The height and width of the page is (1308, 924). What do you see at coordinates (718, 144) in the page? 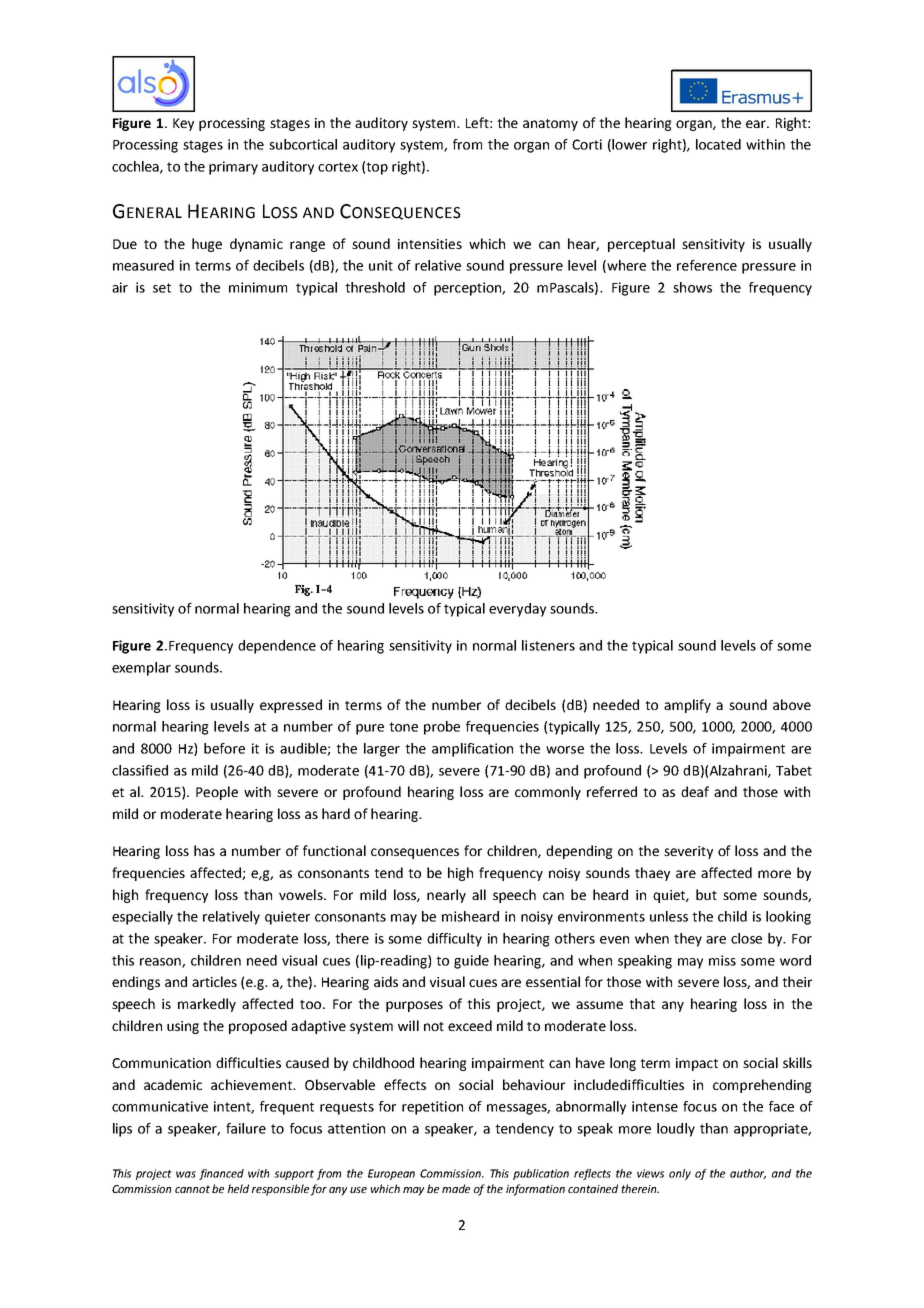
I see `located` at bounding box center [718, 144].
